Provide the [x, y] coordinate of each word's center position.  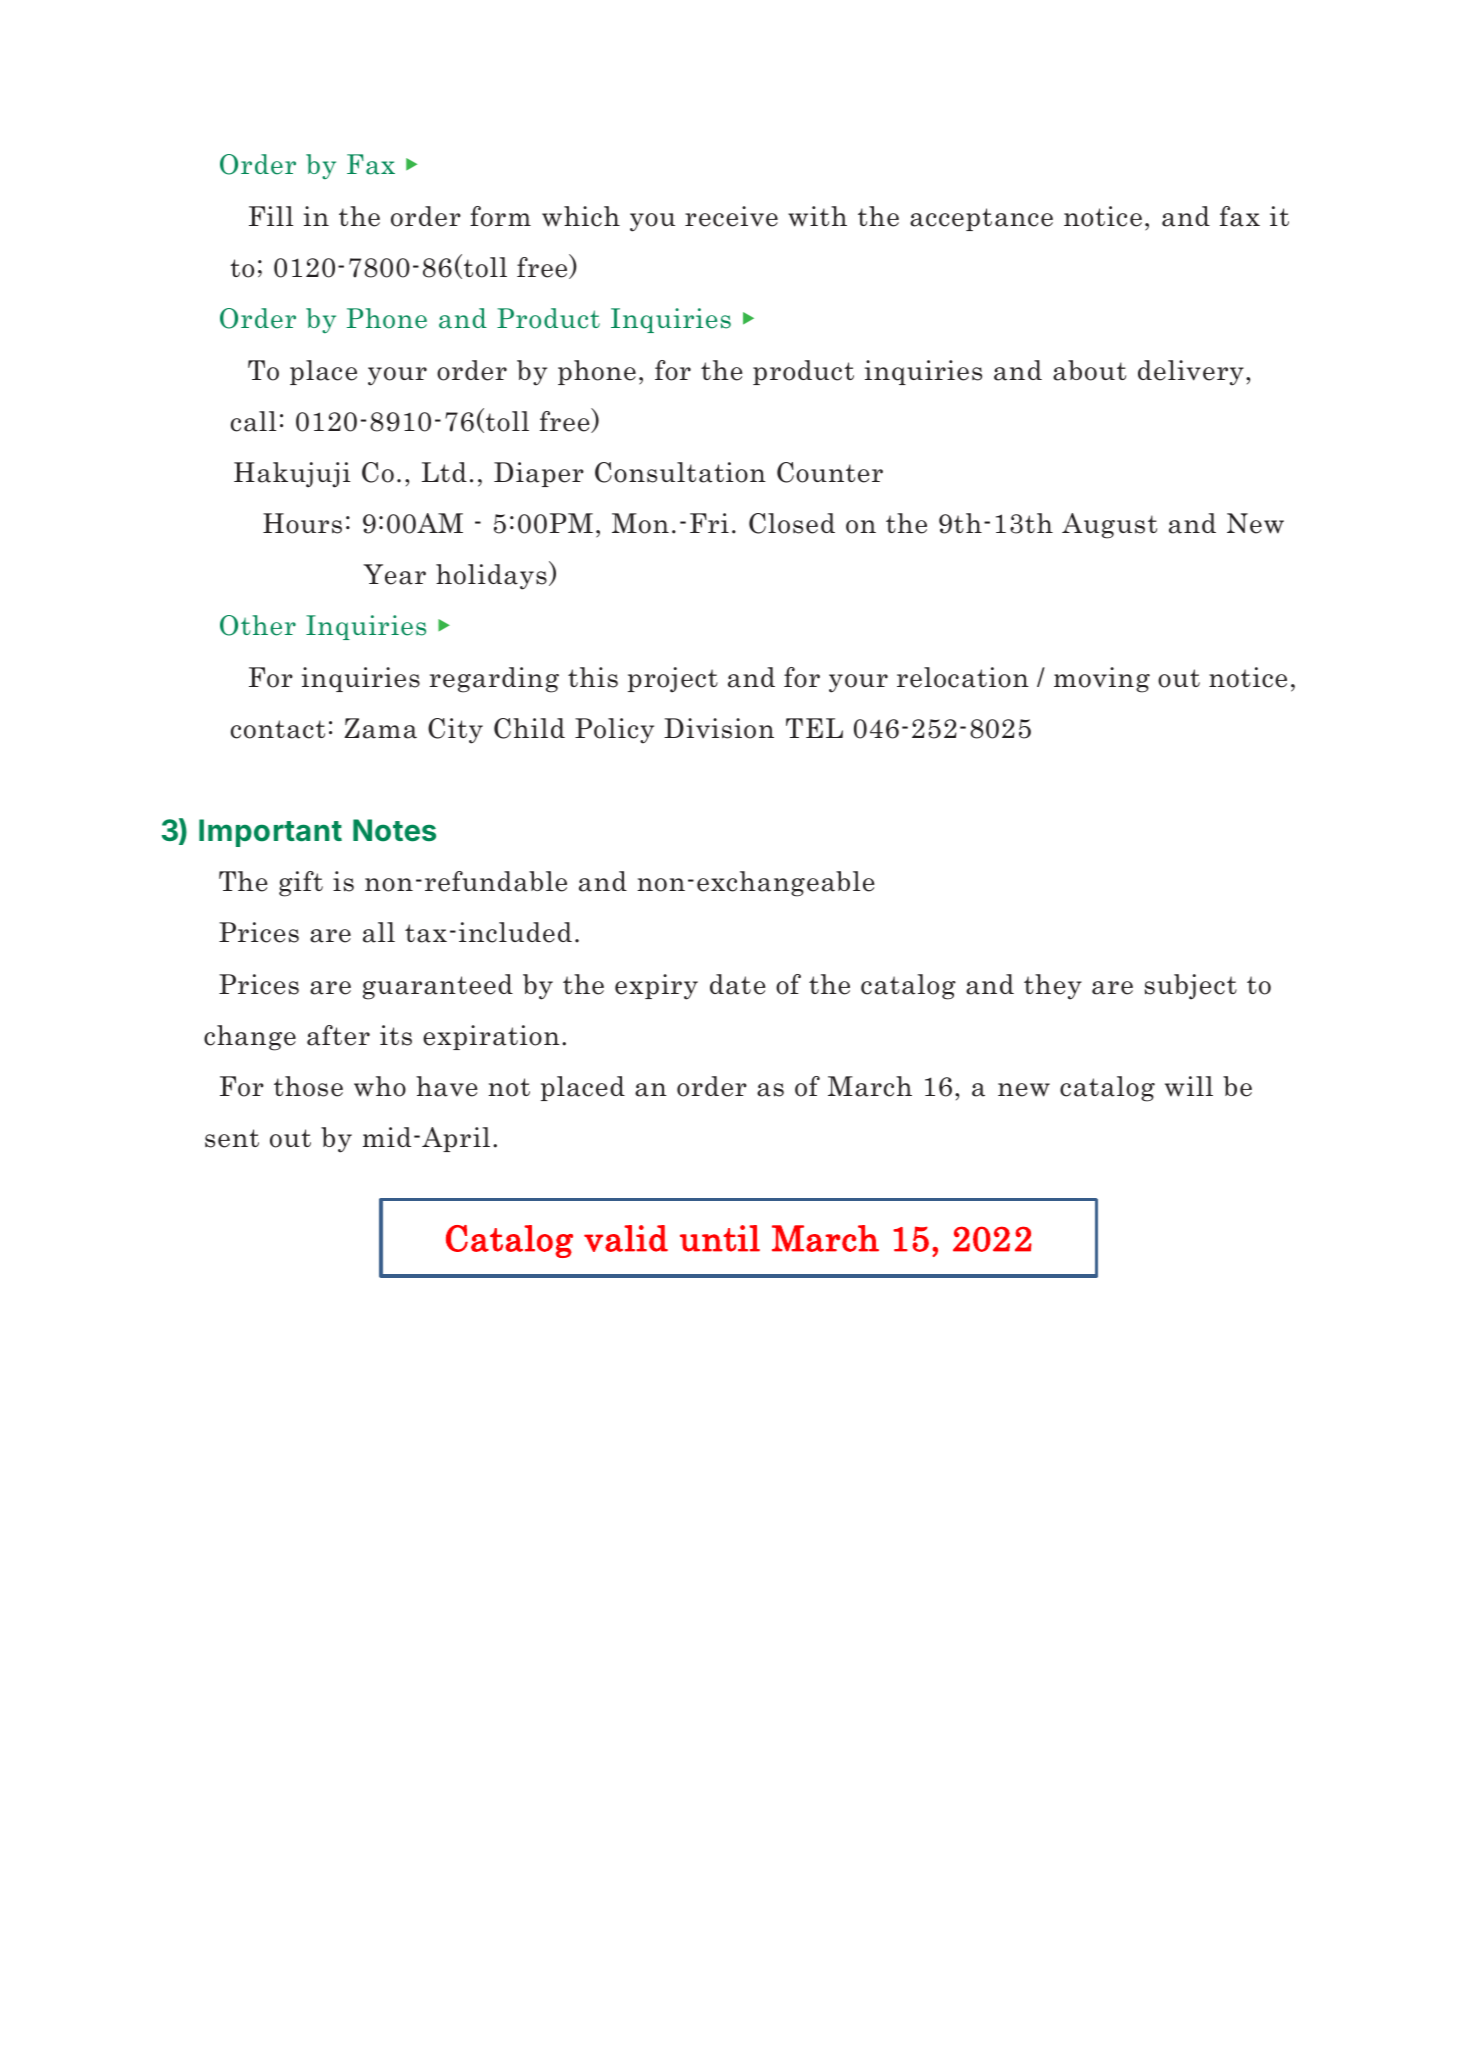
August [1109, 526]
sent [232, 1138]
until [720, 1238]
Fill [271, 216]
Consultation [680, 472]
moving [1102, 680]
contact [278, 729]
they [1053, 987]
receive [731, 216]
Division [719, 728]
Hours [302, 523]
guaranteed [438, 987]
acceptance [981, 219]
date [738, 984]
